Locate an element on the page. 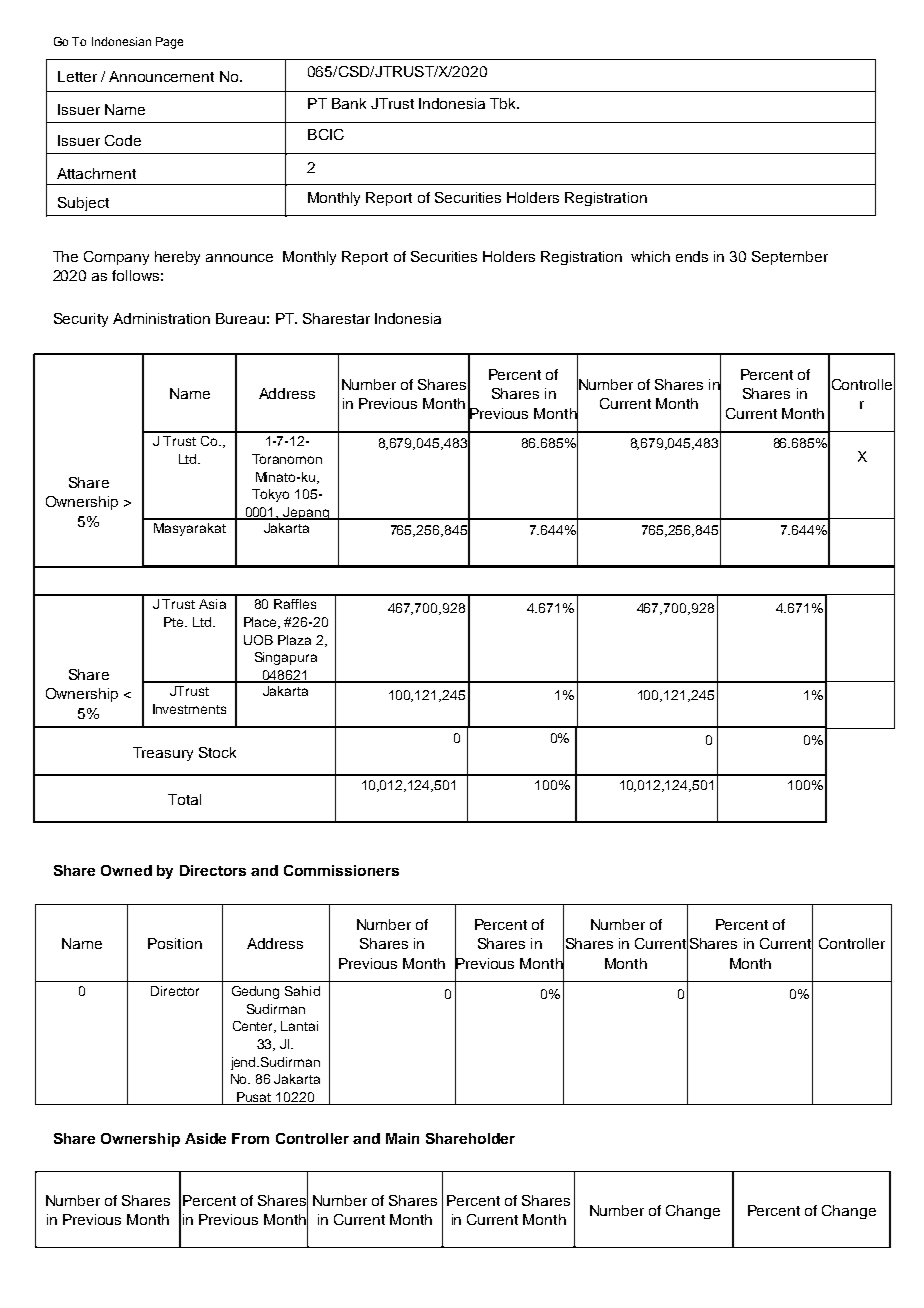 The height and width of the page is (1308, 924). Administration is located at coordinates (161, 318).
